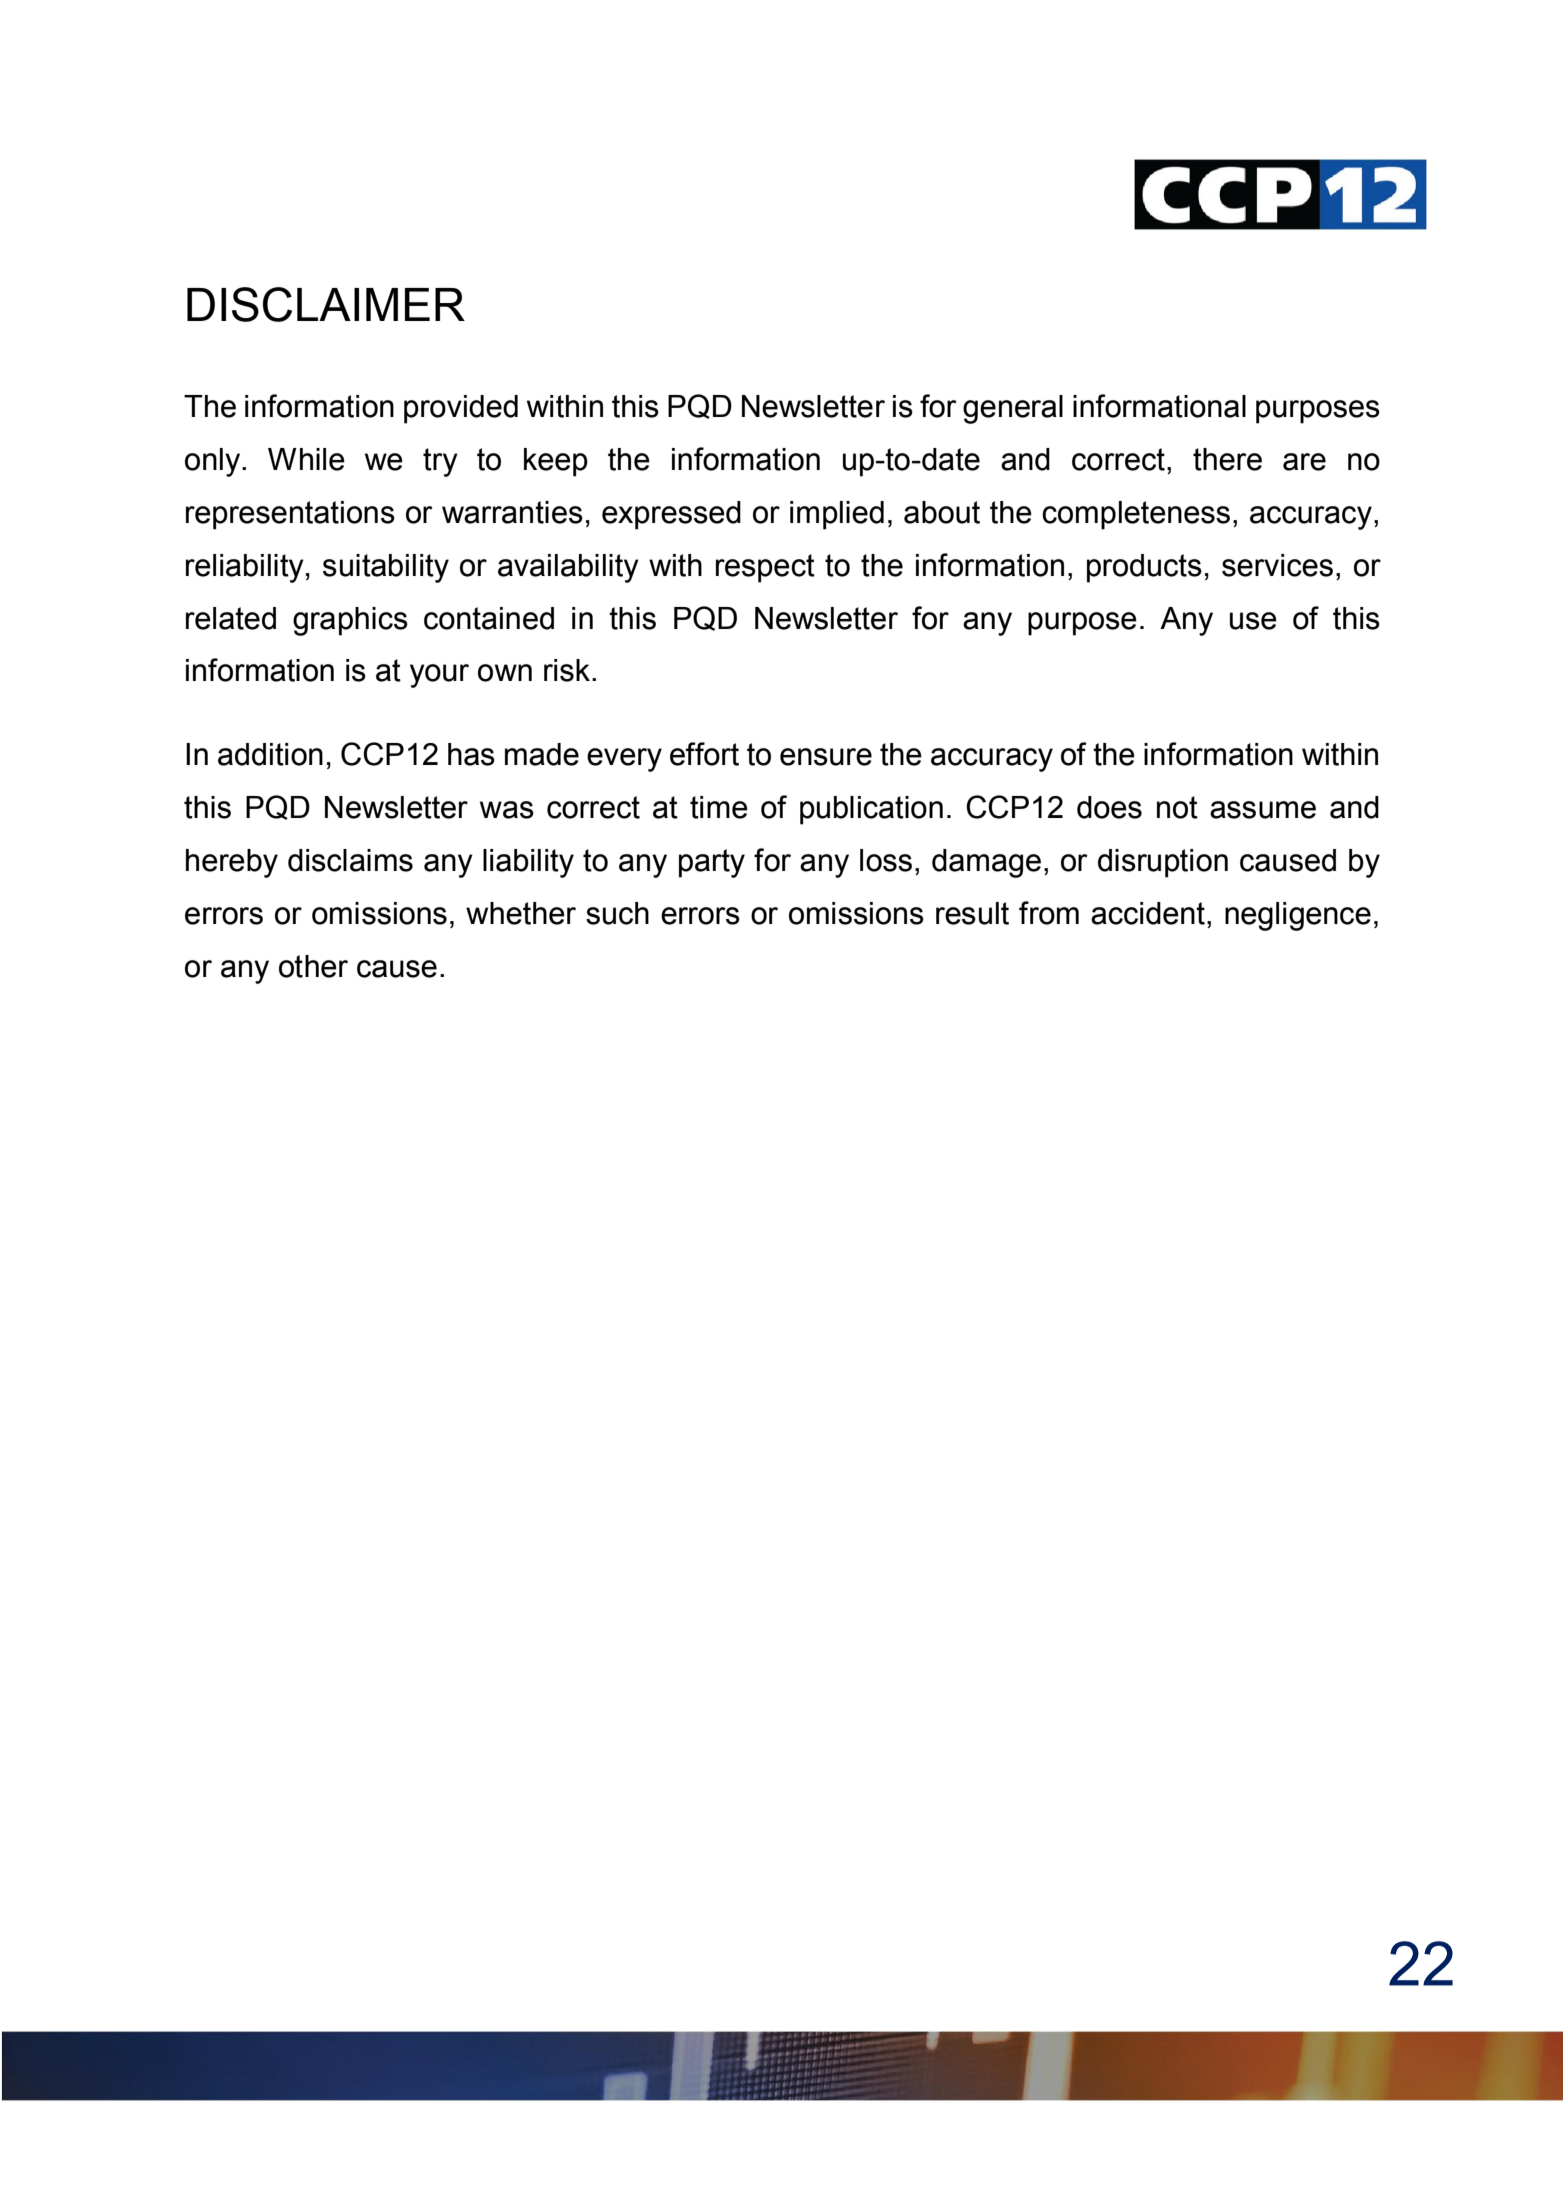 This document has height=2211, width=1563. Describe the element at coordinates (1013, 409) in the document. I see `general` at that location.
